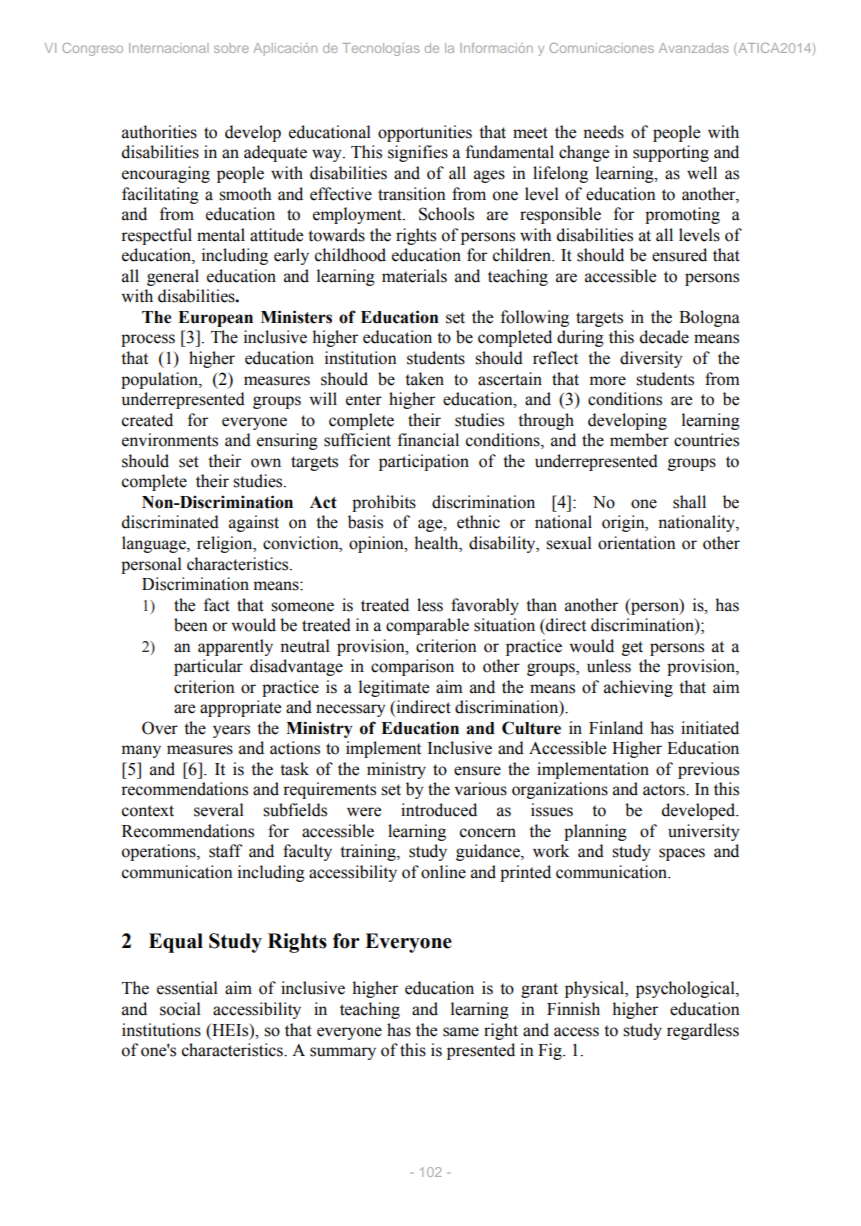  What do you see at coordinates (461, 1032) in the screenshot?
I see `same` at bounding box center [461, 1032].
